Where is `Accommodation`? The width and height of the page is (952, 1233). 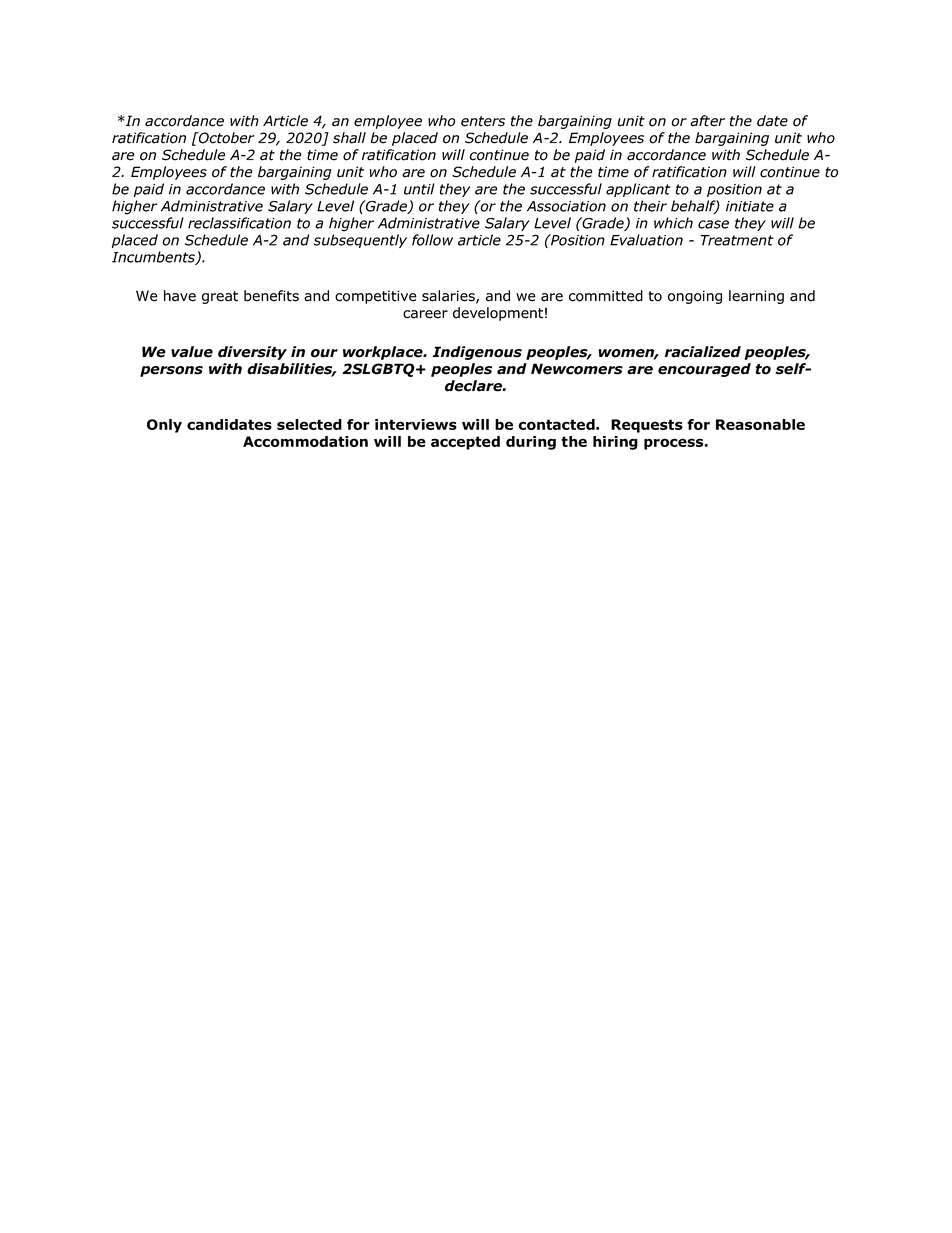 Accommodation is located at coordinates (305, 441).
